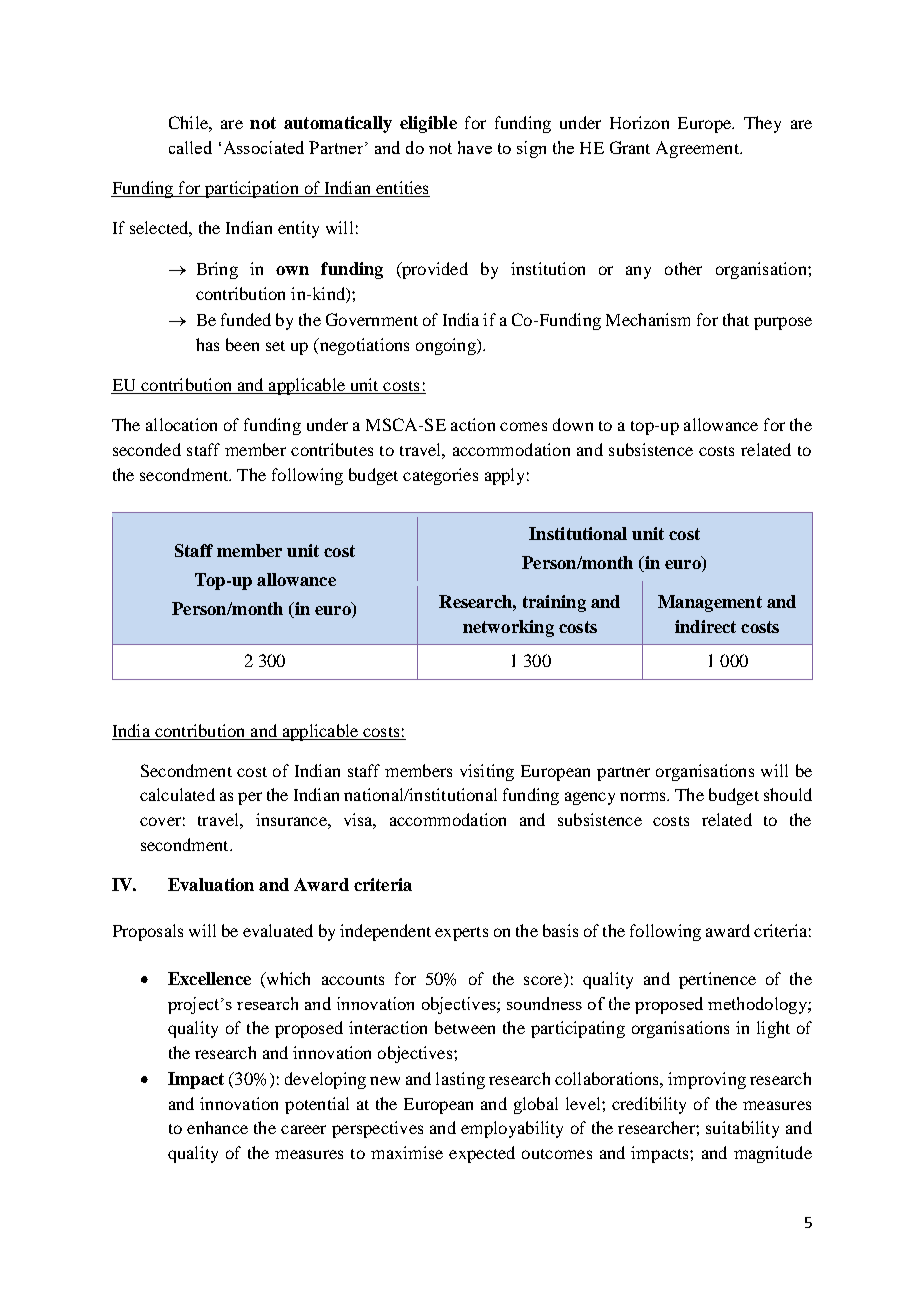 The height and width of the screenshot is (1308, 924). What do you see at coordinates (461, 934) in the screenshot?
I see `experts` at bounding box center [461, 934].
